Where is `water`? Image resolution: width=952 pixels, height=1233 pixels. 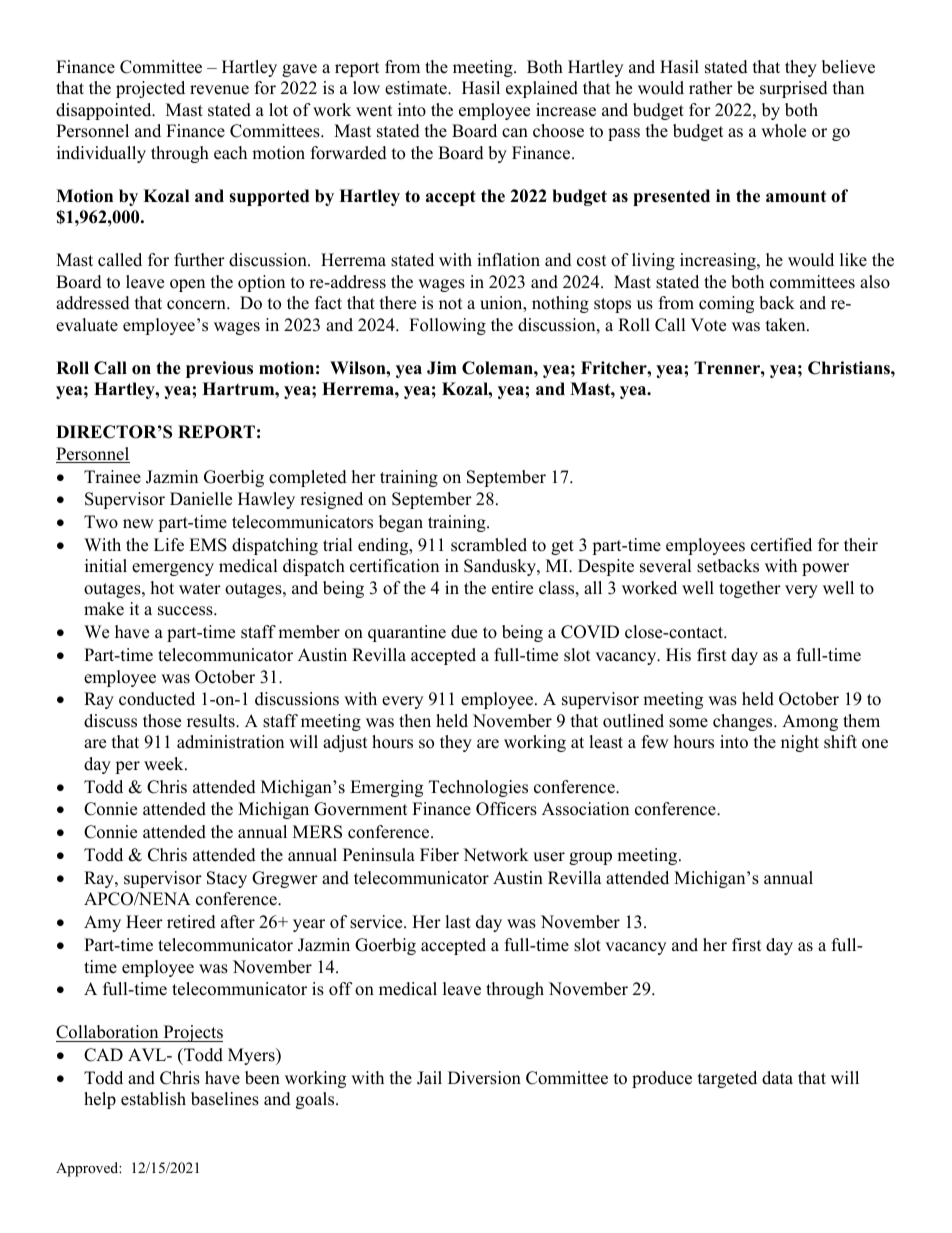
water is located at coordinates (200, 589).
